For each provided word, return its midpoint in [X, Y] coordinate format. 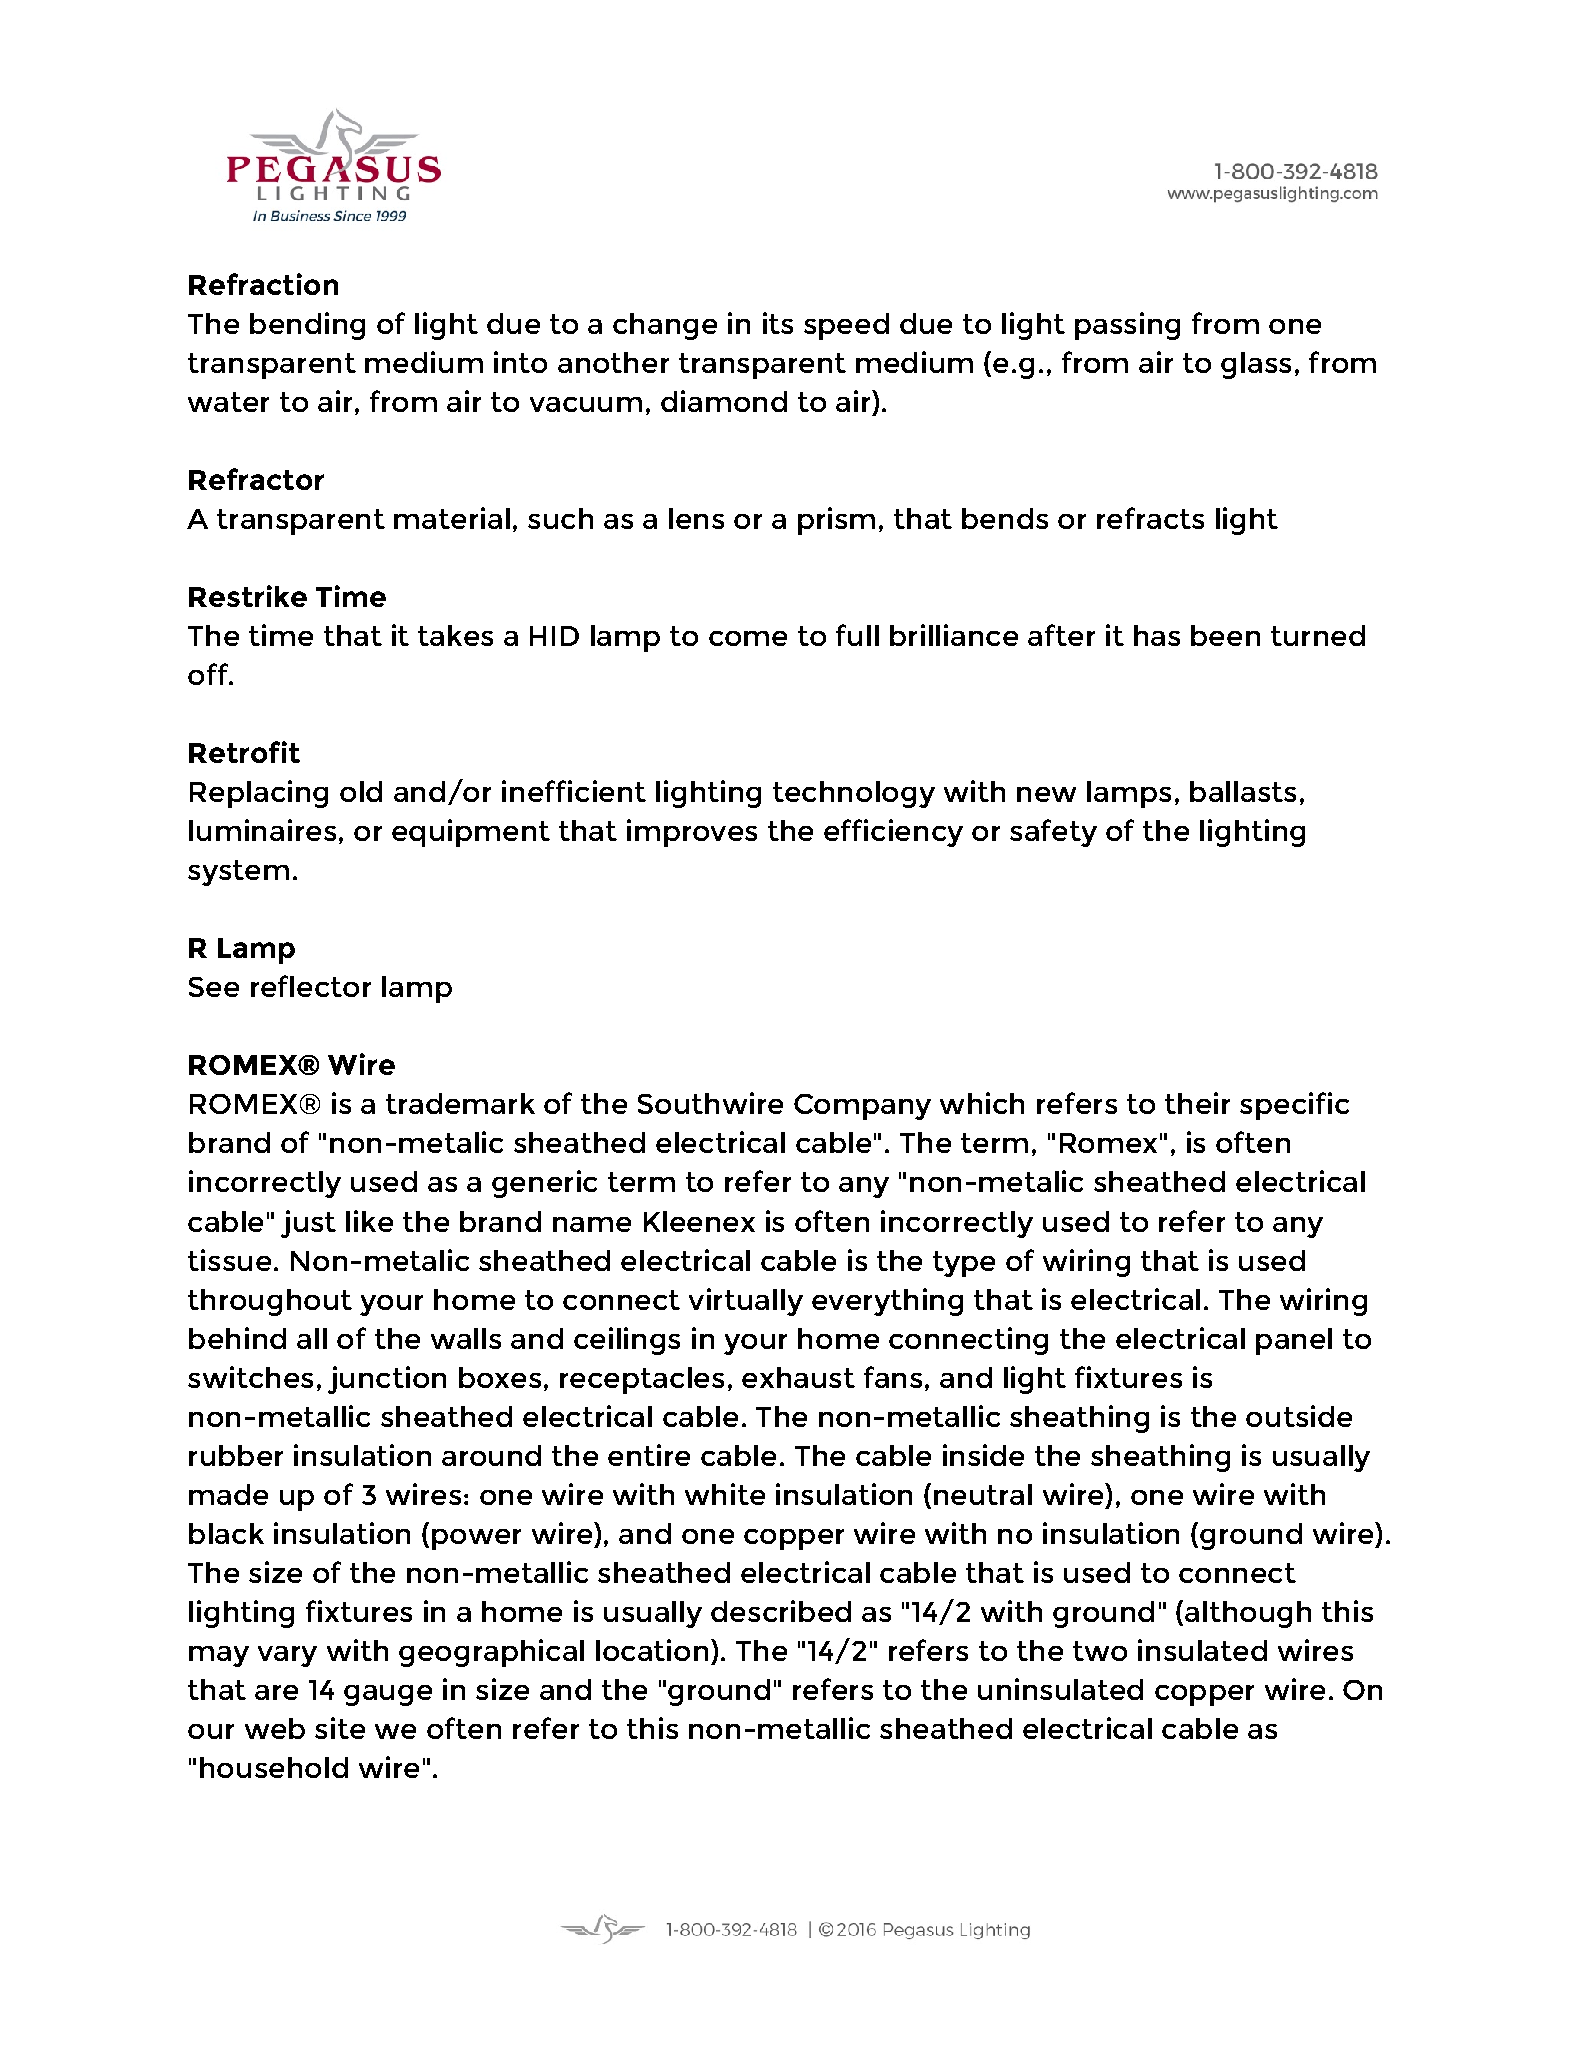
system [238, 873]
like [369, 1221]
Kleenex [699, 1221]
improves [692, 833]
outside [1299, 1416]
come [748, 638]
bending [307, 326]
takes [455, 635]
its [778, 323]
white [725, 1494]
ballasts [1243, 791]
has [1157, 635]
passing [1127, 326]
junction [387, 1380]
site [340, 1728]
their [1197, 1103]
